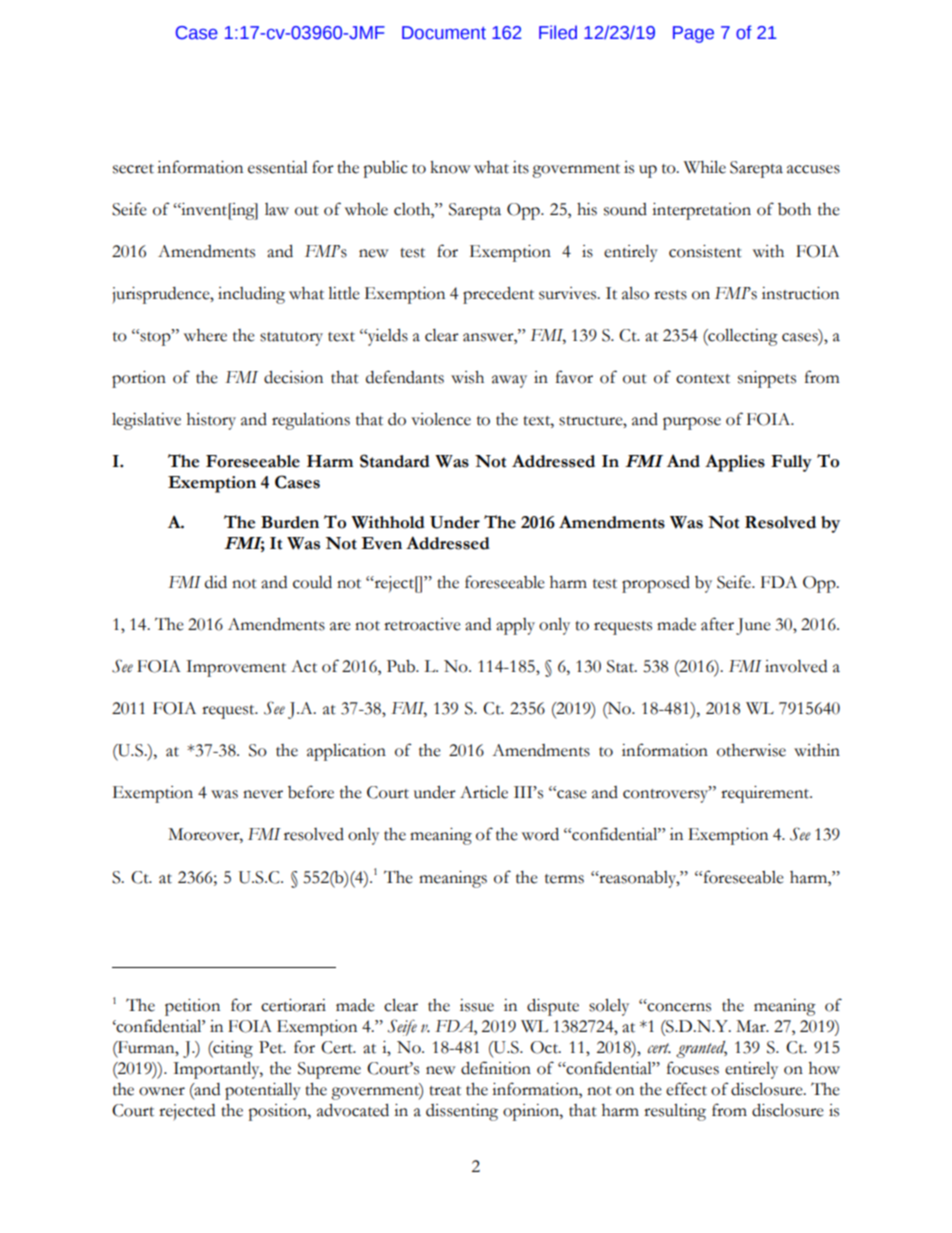 This page has width=952, height=1233. I want to click on Document, so click(444, 33).
